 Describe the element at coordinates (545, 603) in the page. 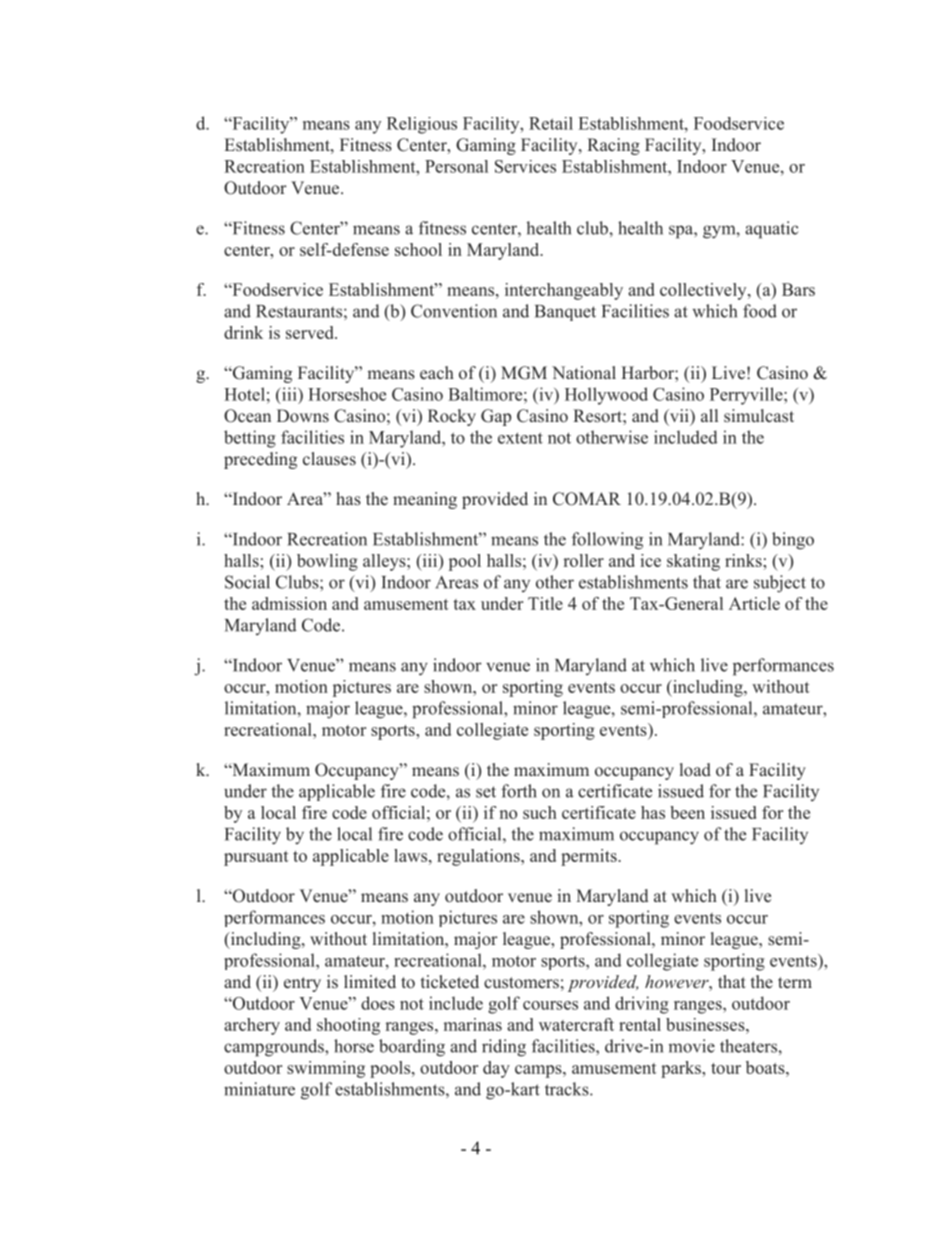

I see `Title` at that location.
